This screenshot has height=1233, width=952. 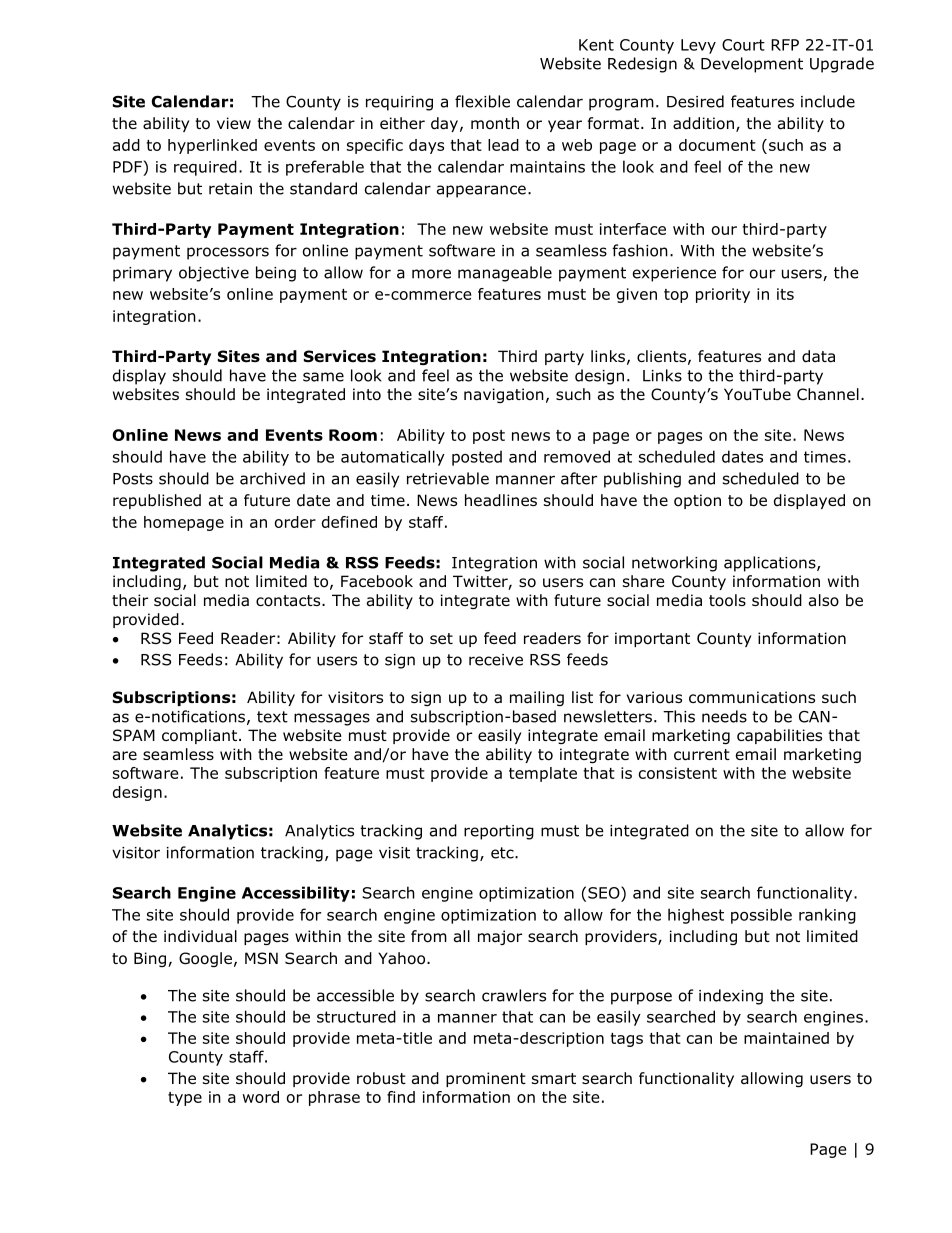 I want to click on prominent, so click(x=486, y=1079).
